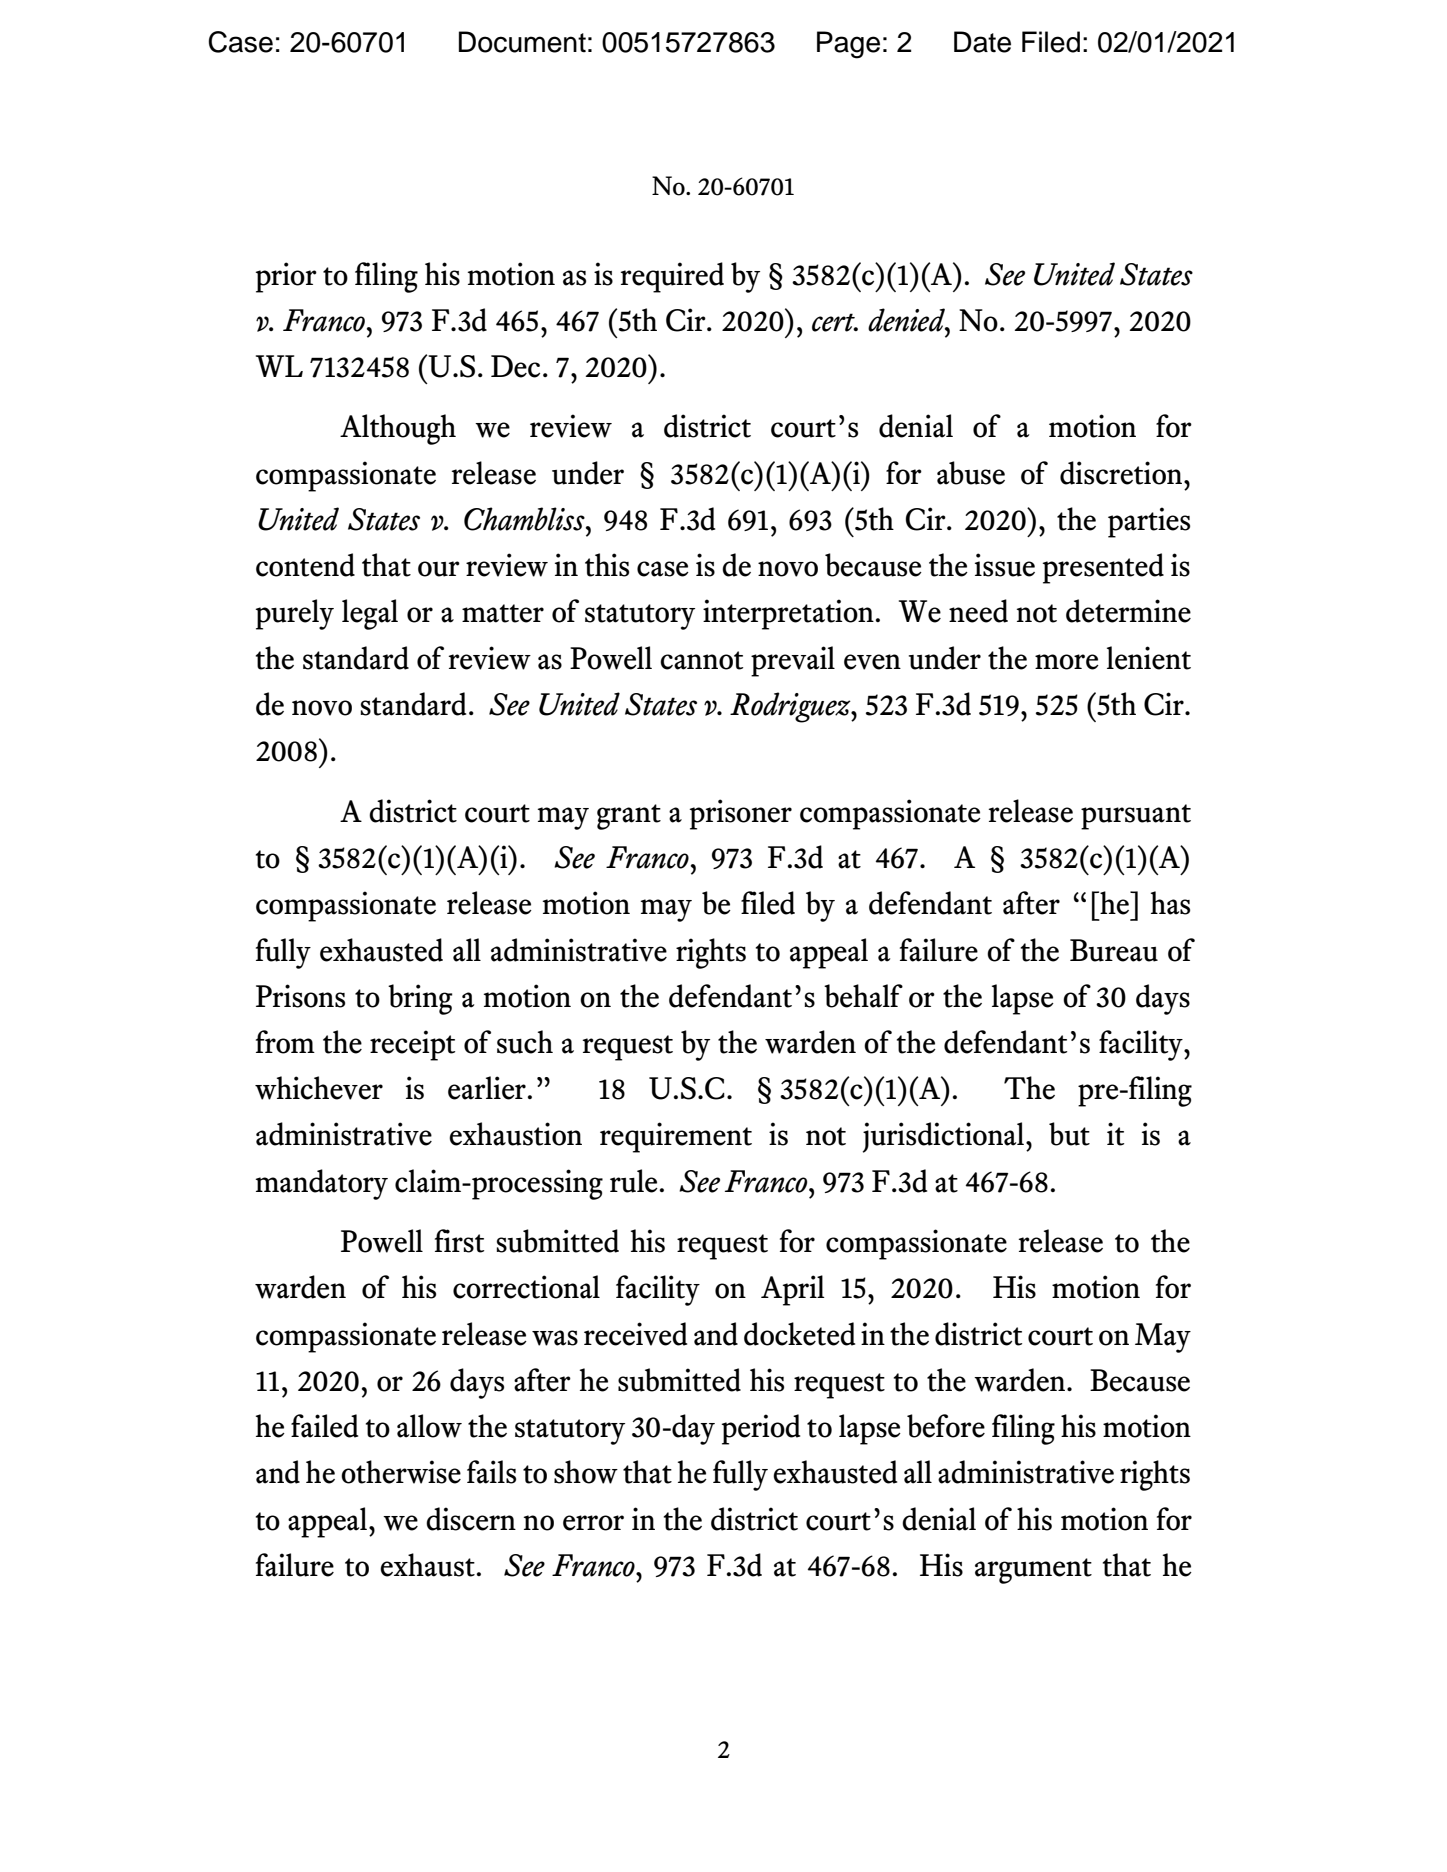 The width and height of the screenshot is (1447, 1872). I want to click on legal, so click(370, 614).
